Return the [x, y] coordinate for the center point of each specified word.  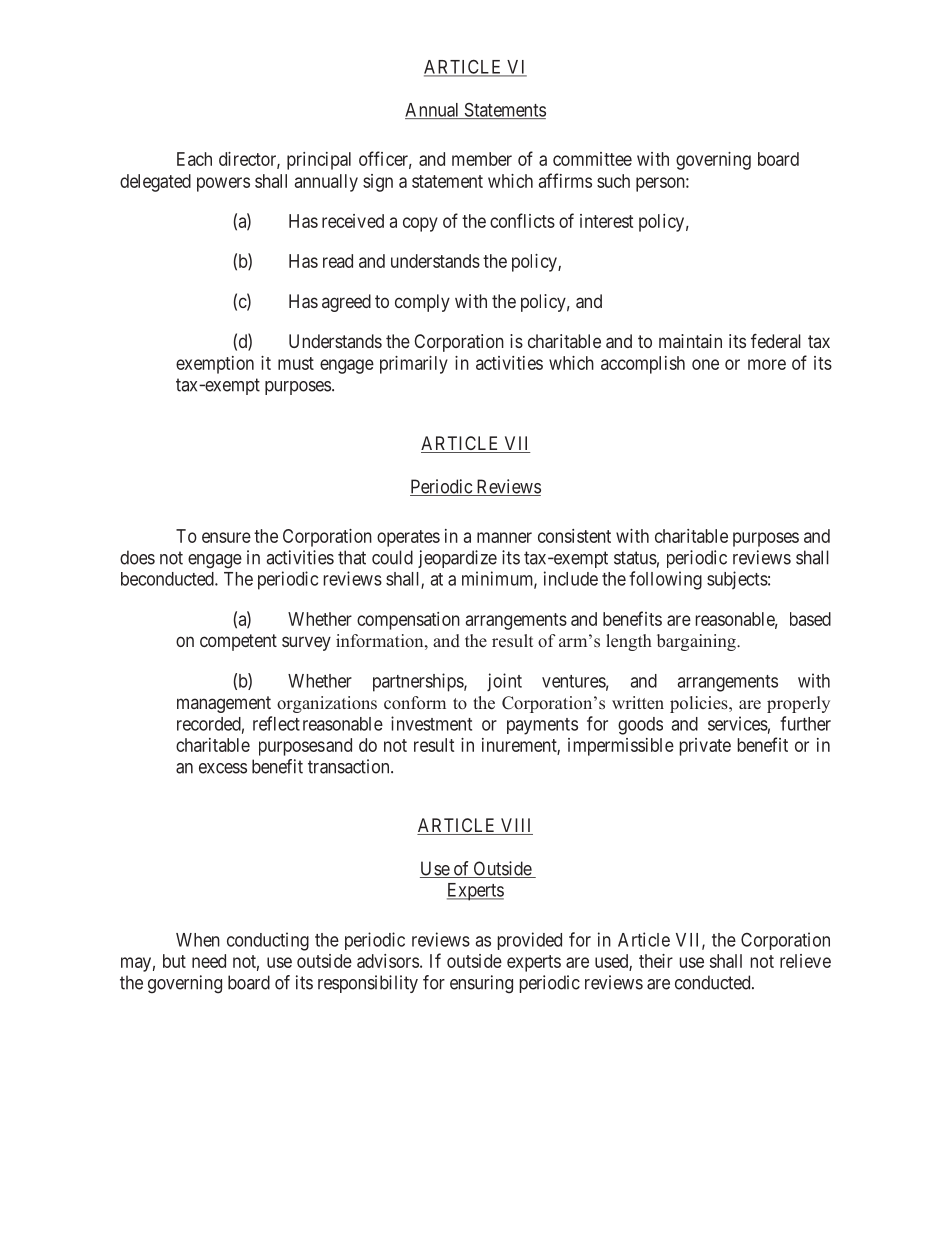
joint [504, 682]
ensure [226, 537]
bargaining [697, 642]
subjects [737, 580]
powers [223, 184]
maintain [690, 341]
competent [238, 642]
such [613, 181]
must [296, 363]
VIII [516, 826]
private [705, 747]
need [209, 961]
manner [504, 537]
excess [223, 768]
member [482, 159]
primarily [414, 365]
